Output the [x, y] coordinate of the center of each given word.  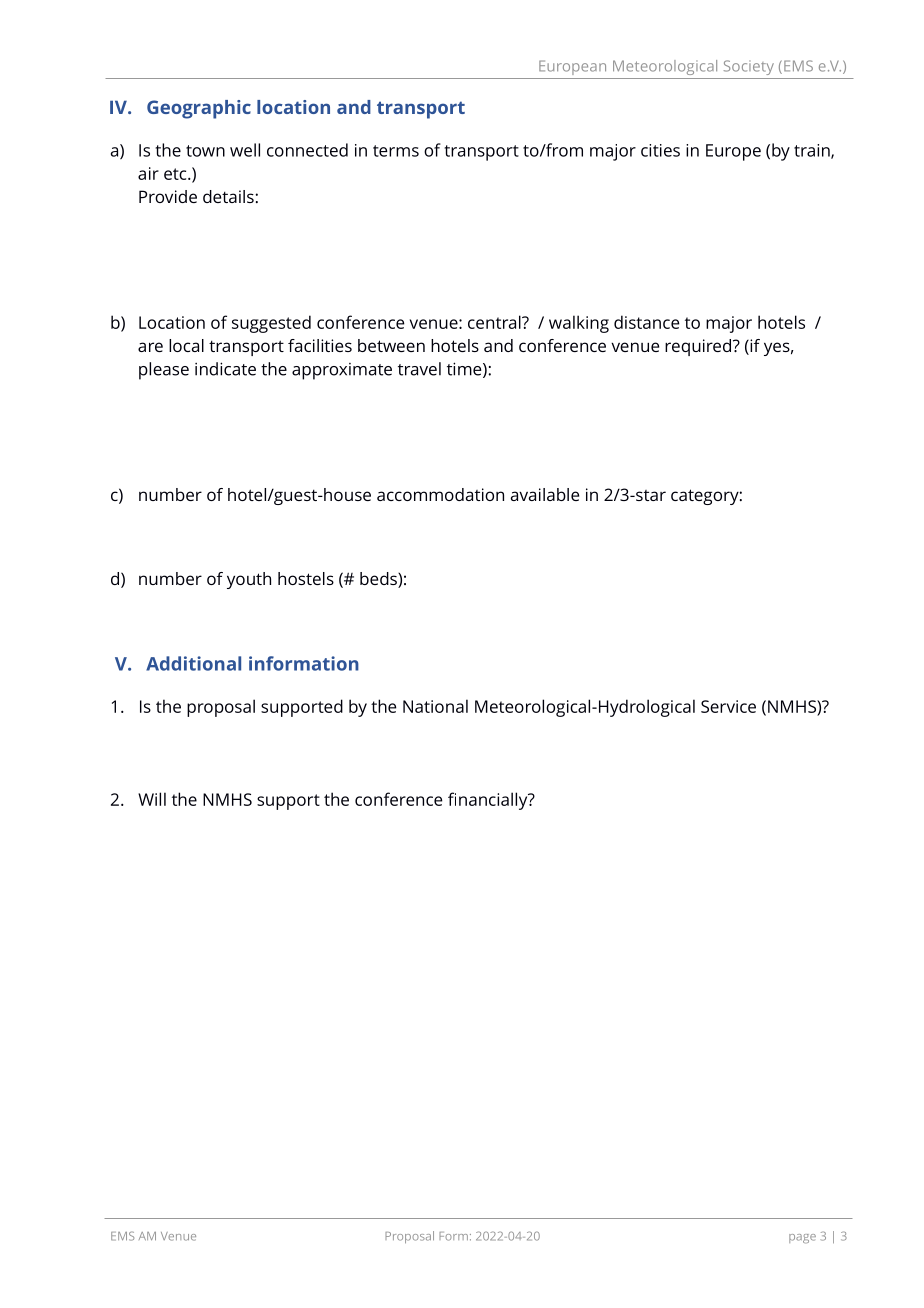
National [435, 706]
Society [749, 67]
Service [728, 706]
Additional [193, 663]
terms [396, 151]
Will [152, 799]
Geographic [199, 109]
